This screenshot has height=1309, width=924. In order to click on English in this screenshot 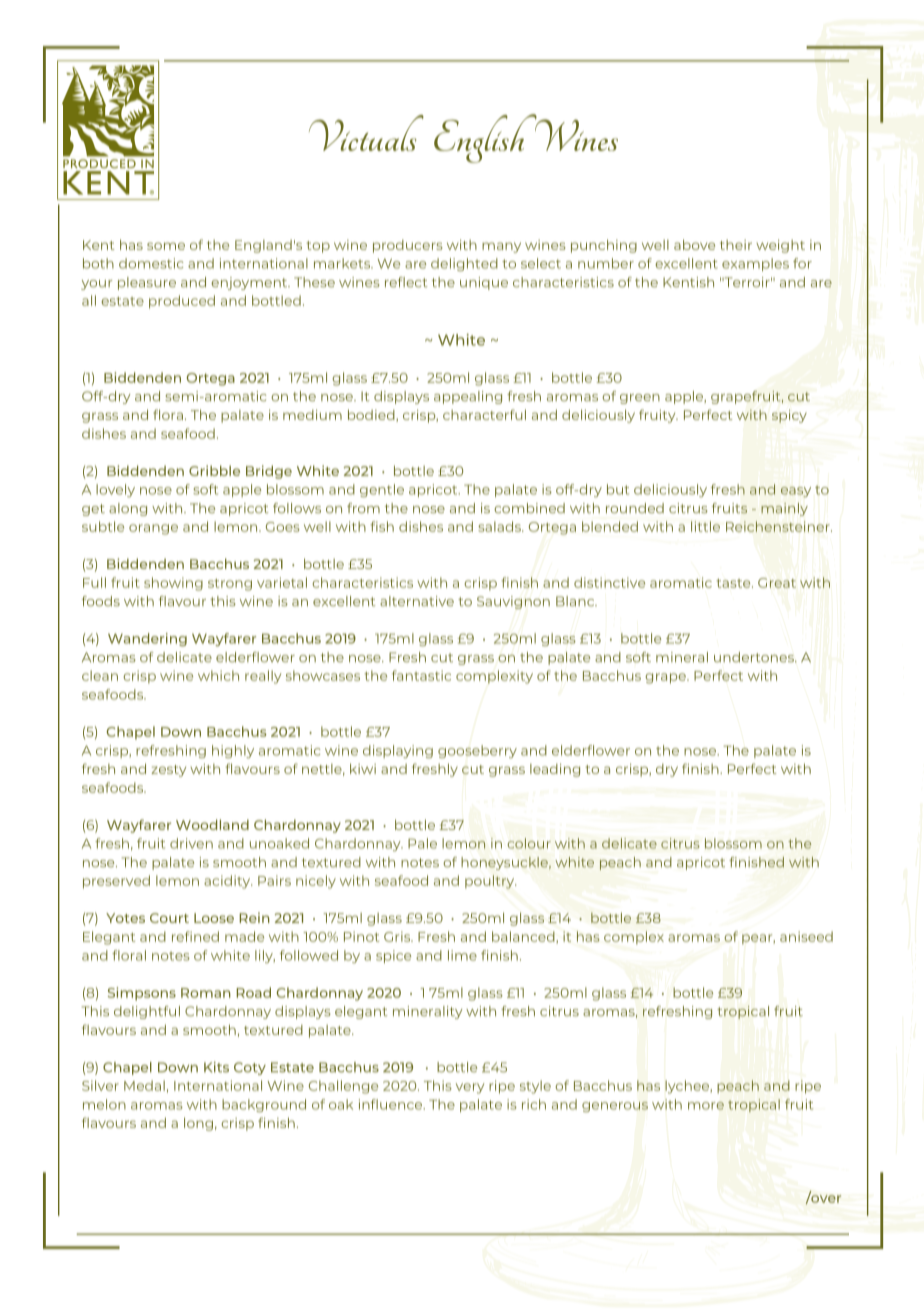, I will do `click(486, 138)`.
